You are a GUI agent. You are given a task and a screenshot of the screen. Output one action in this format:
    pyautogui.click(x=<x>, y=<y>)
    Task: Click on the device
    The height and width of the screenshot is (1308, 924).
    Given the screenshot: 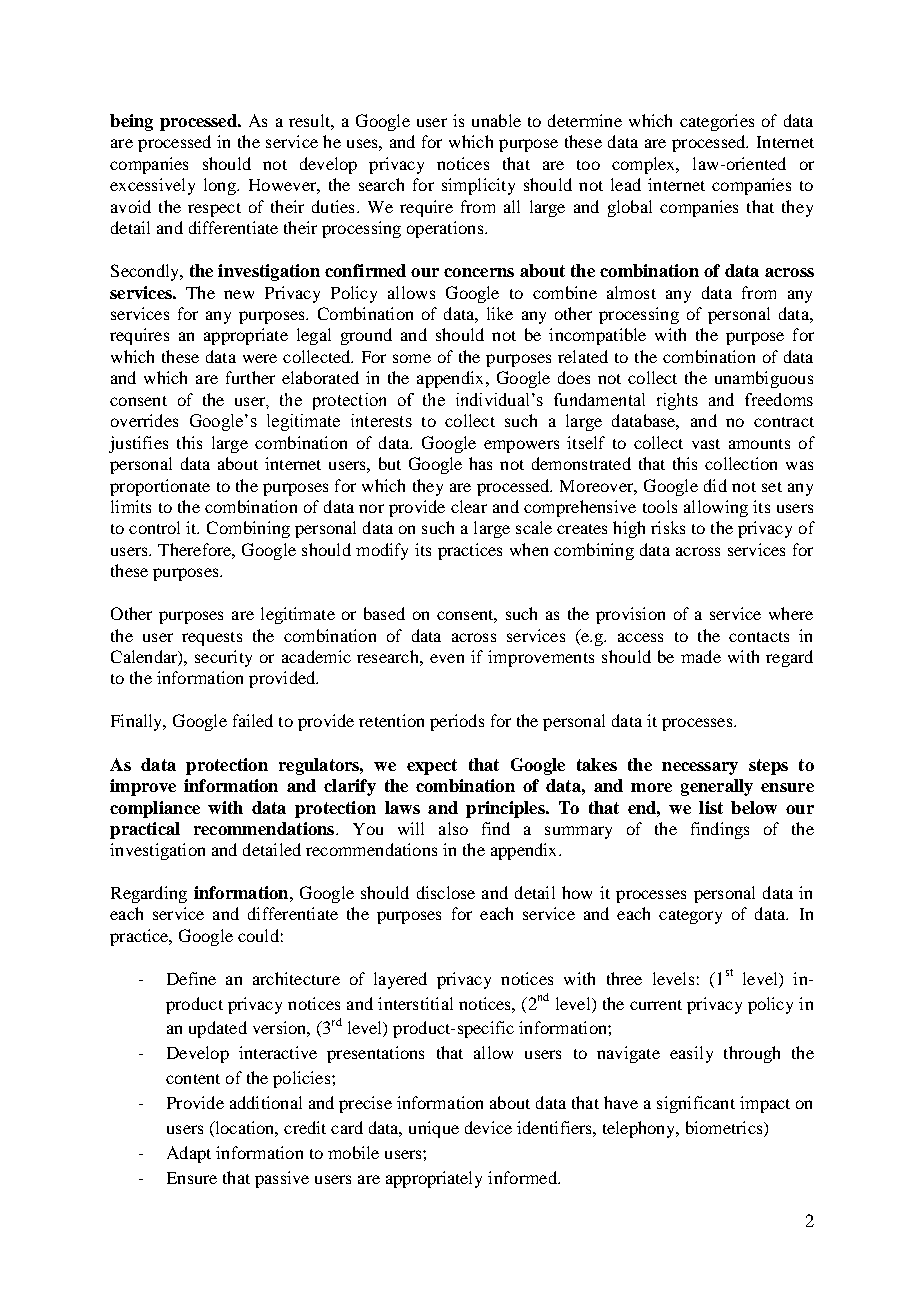 What is the action you would take?
    pyautogui.click(x=488, y=1127)
